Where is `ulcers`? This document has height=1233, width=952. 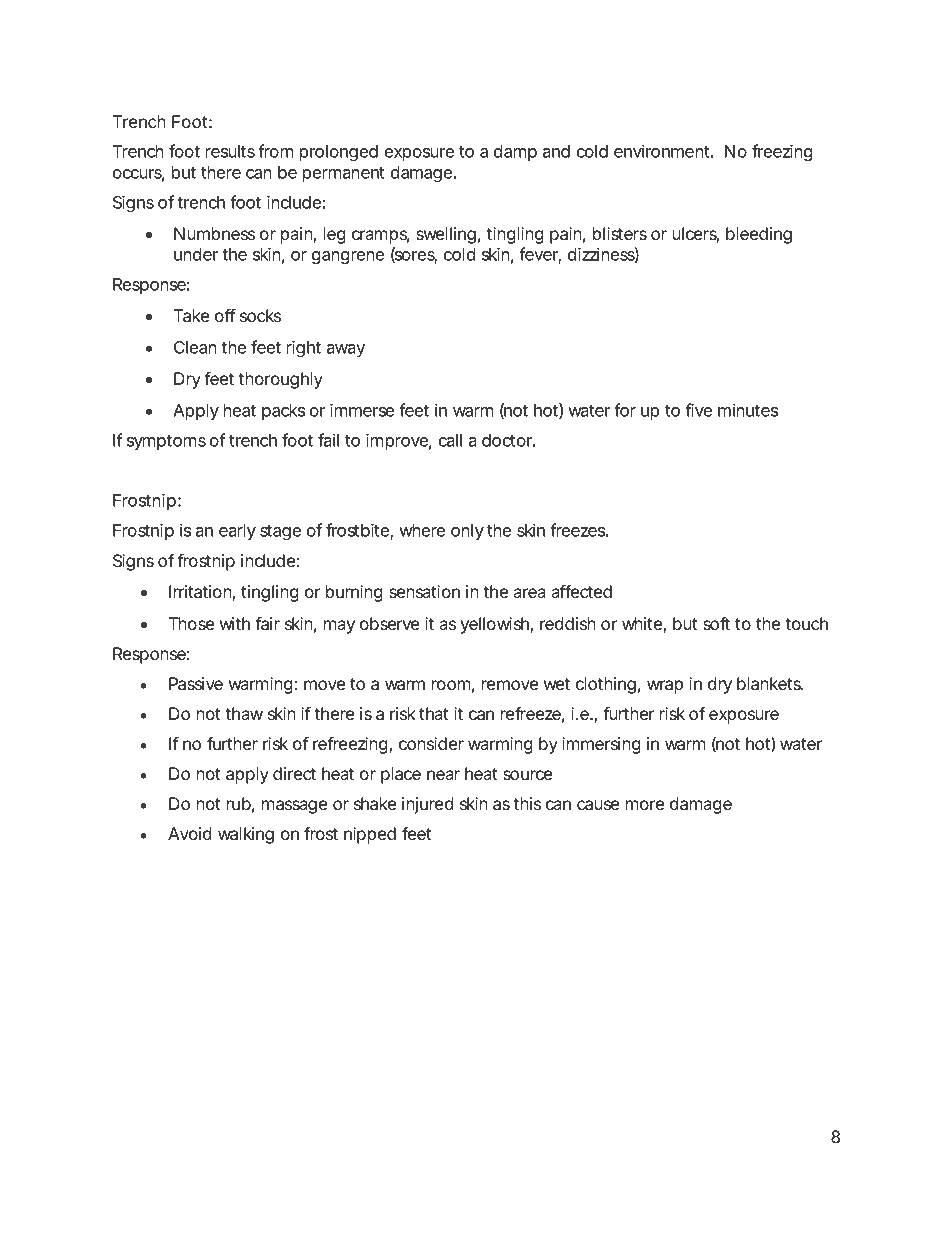
ulcers is located at coordinates (696, 235).
